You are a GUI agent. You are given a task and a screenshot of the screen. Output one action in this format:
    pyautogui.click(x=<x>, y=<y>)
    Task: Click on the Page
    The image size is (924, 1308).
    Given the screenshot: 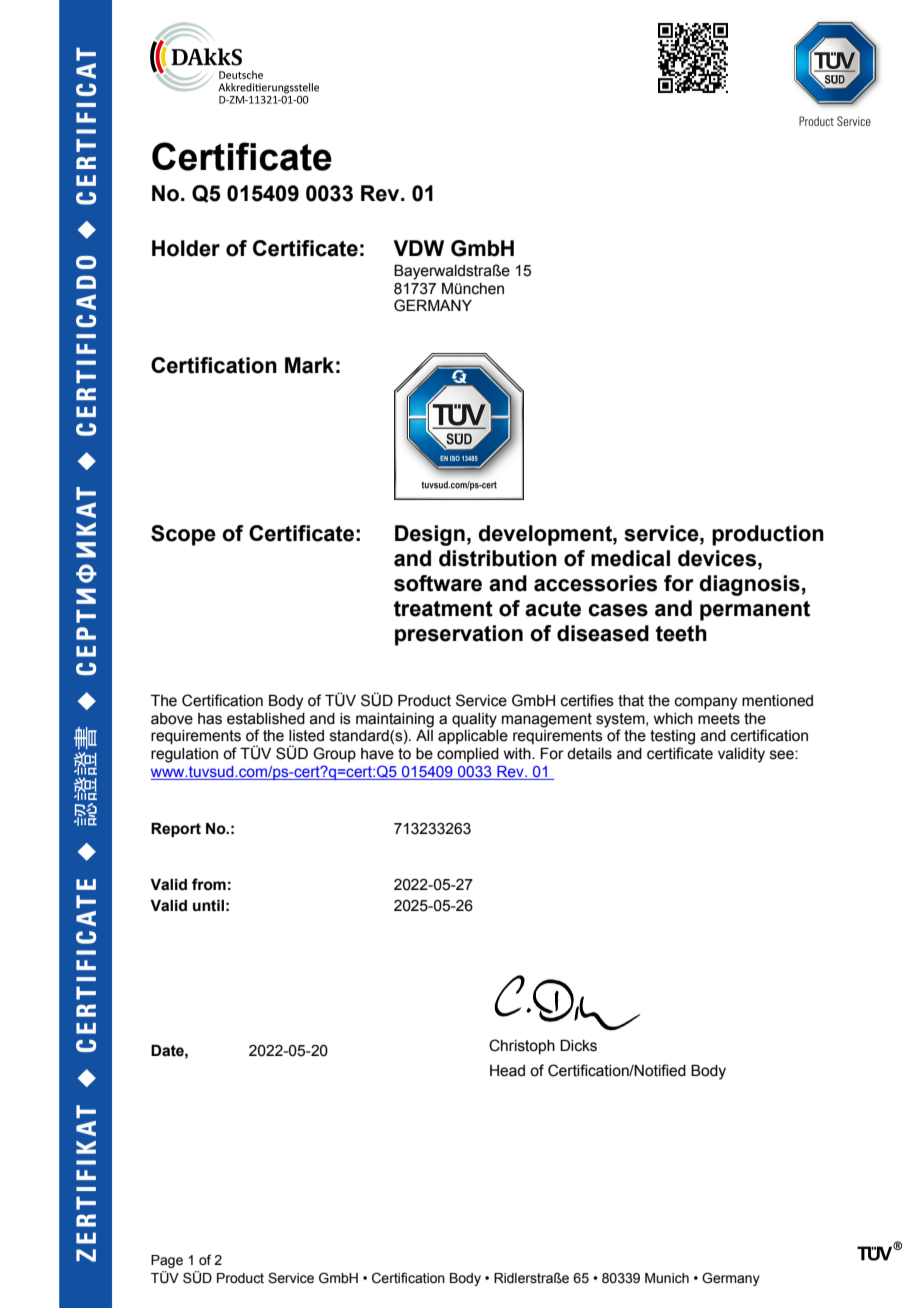 What is the action you would take?
    pyautogui.click(x=167, y=1261)
